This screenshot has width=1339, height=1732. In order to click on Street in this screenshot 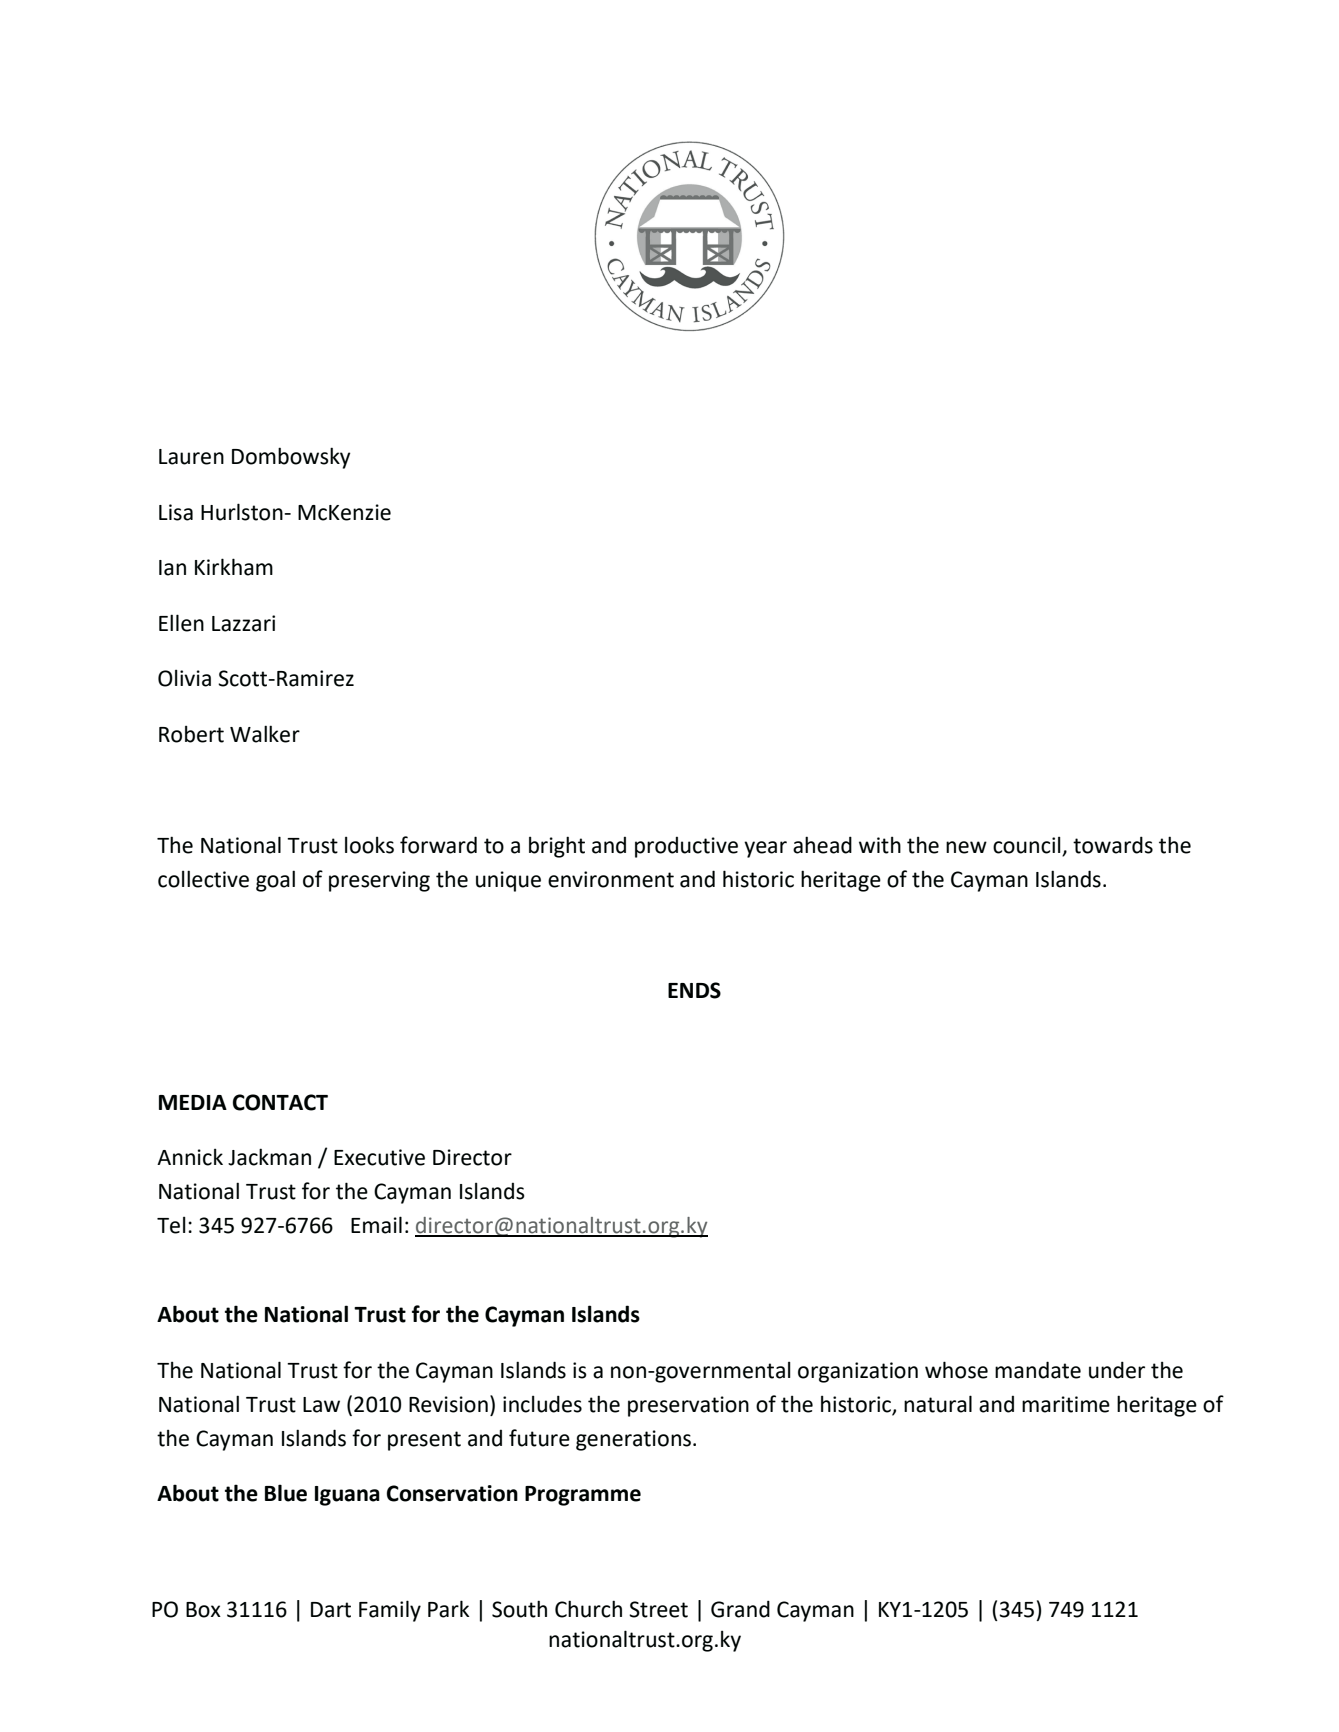, I will do `click(658, 1609)`.
